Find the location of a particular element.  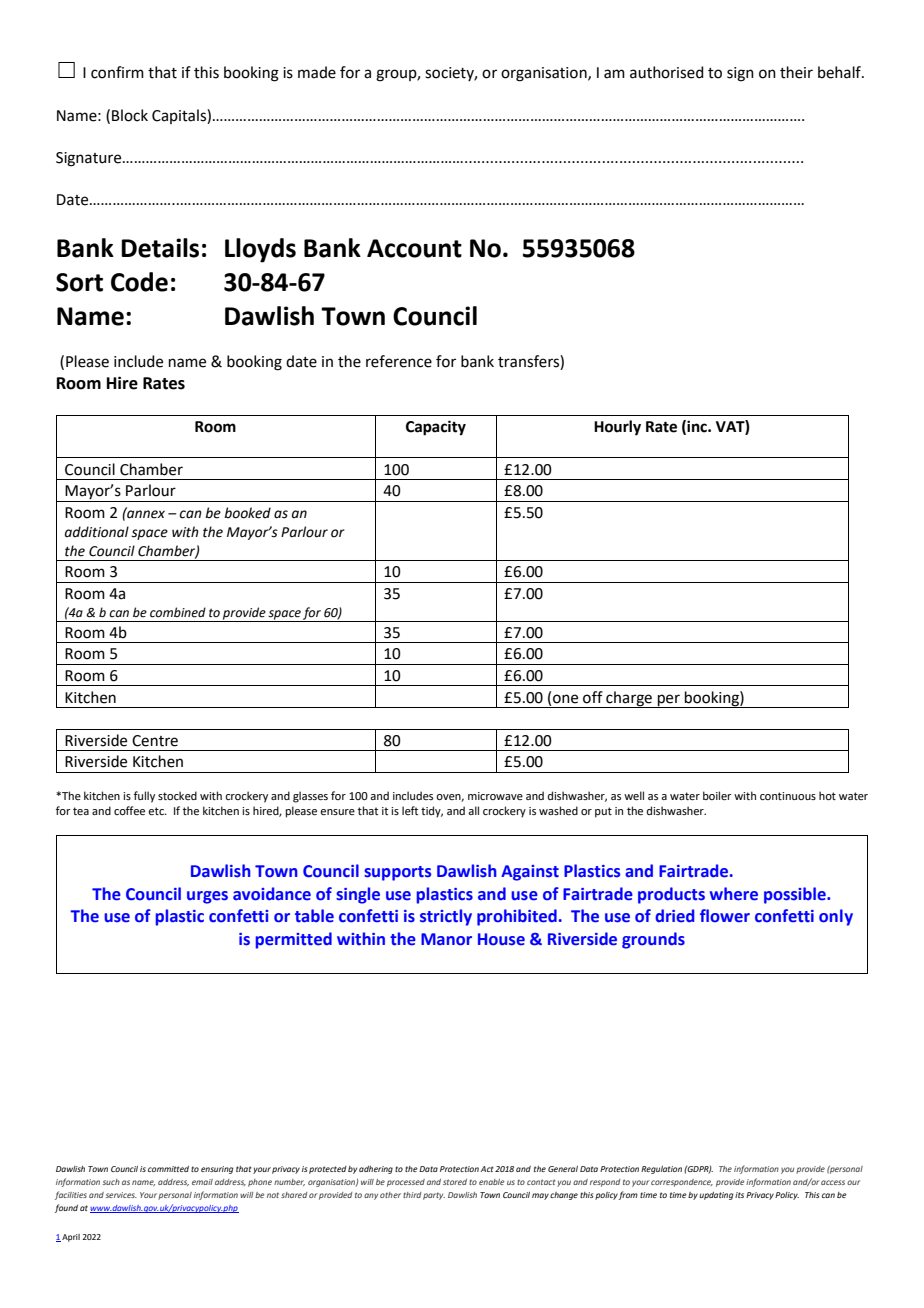

made is located at coordinates (317, 72).
